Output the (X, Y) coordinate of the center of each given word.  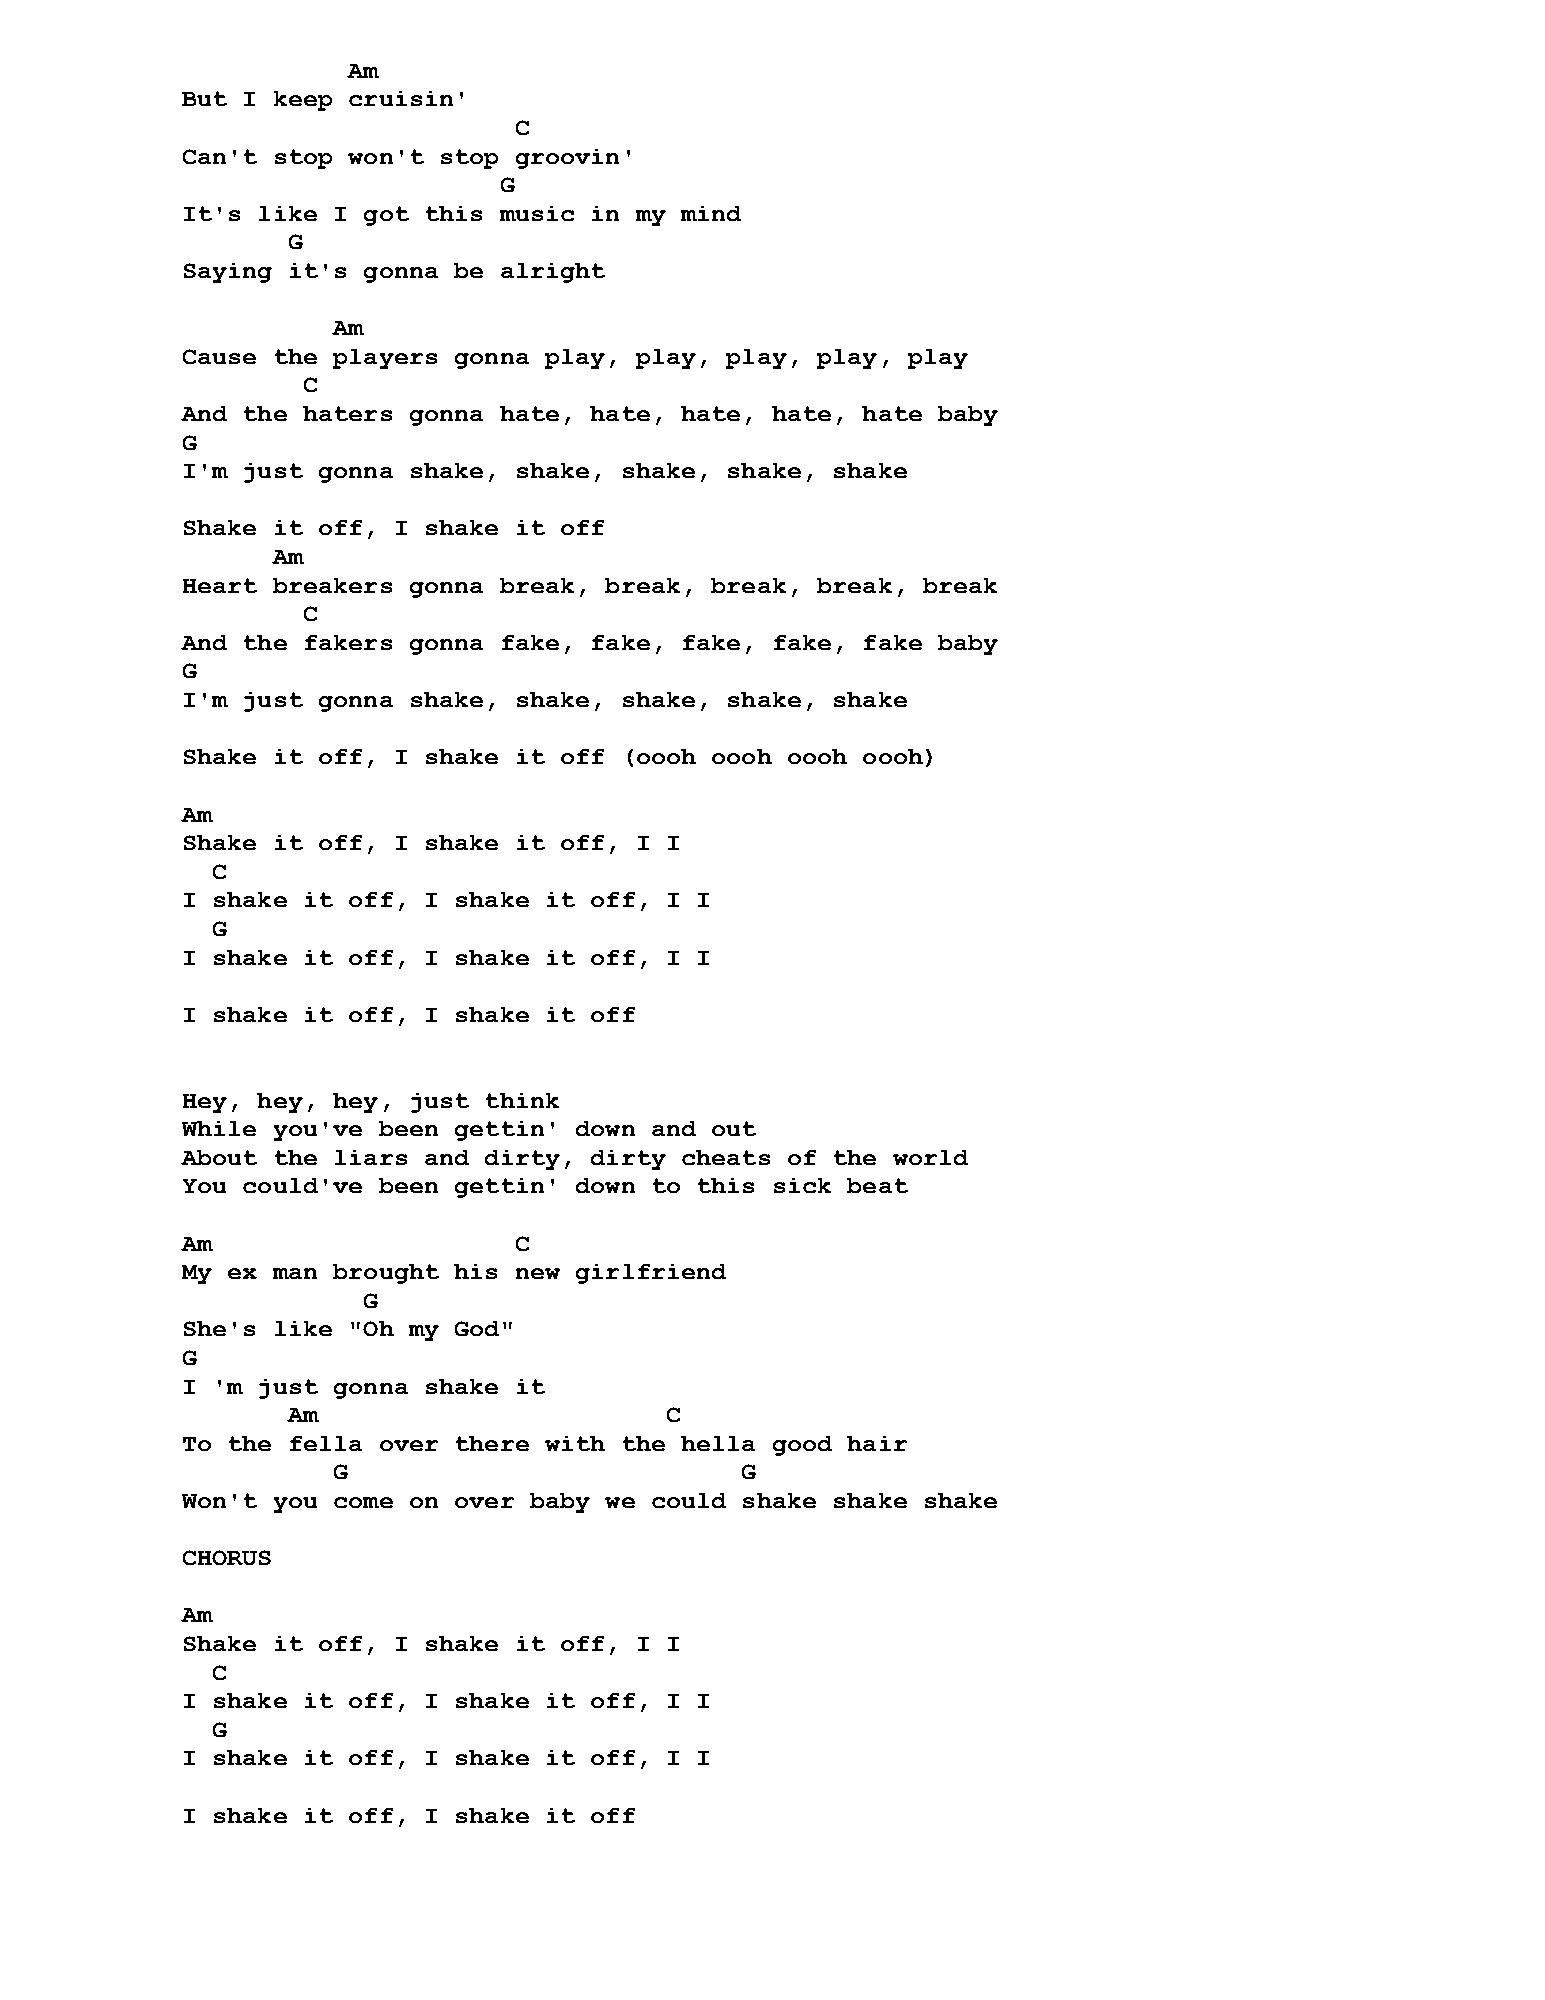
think (522, 1100)
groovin (567, 159)
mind (711, 213)
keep (303, 101)
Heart (220, 585)
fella (326, 1443)
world (930, 1157)
